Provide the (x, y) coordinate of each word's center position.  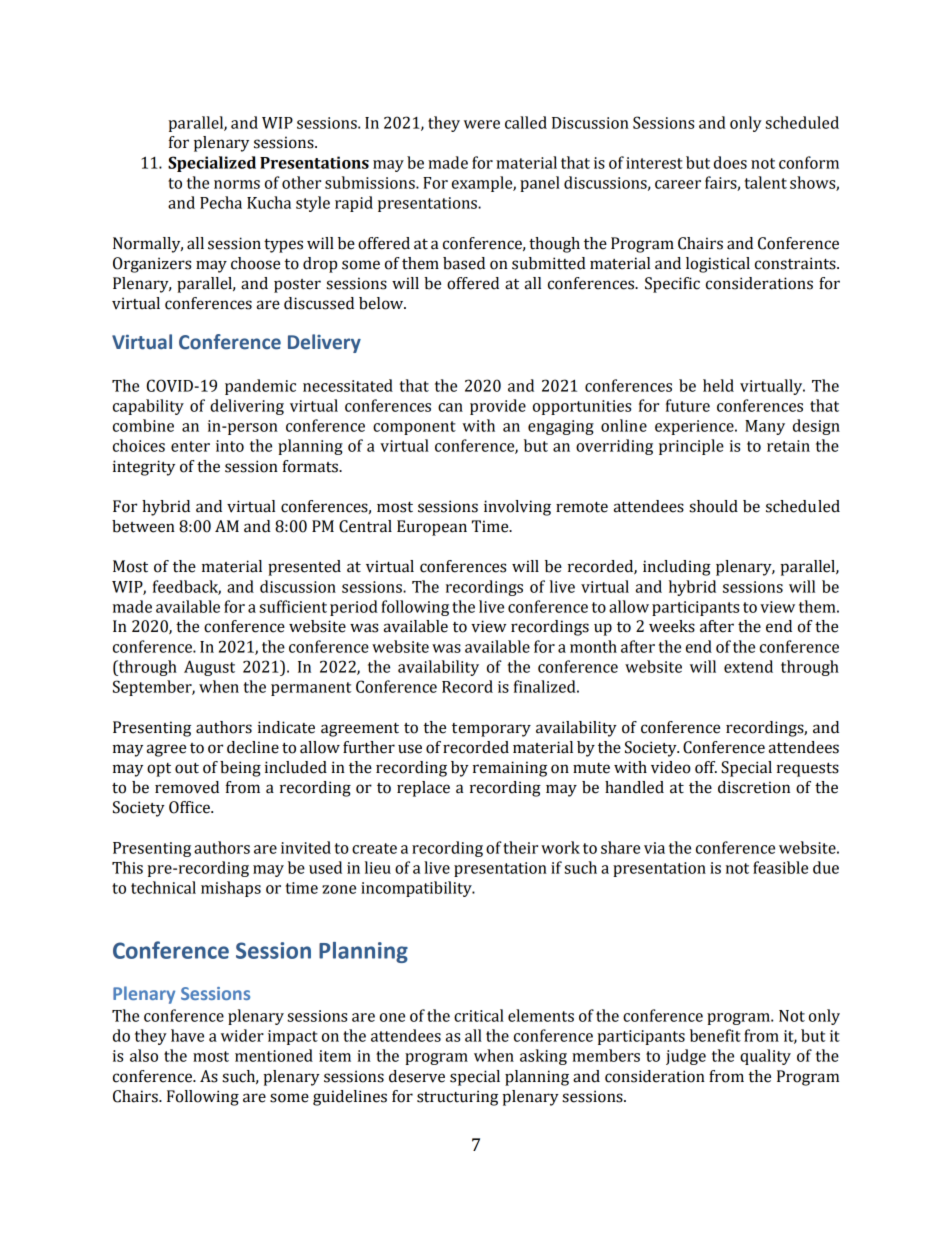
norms (237, 184)
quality (765, 1057)
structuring (457, 1098)
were (482, 124)
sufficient (293, 606)
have (187, 1035)
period (354, 608)
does (730, 162)
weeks (672, 626)
